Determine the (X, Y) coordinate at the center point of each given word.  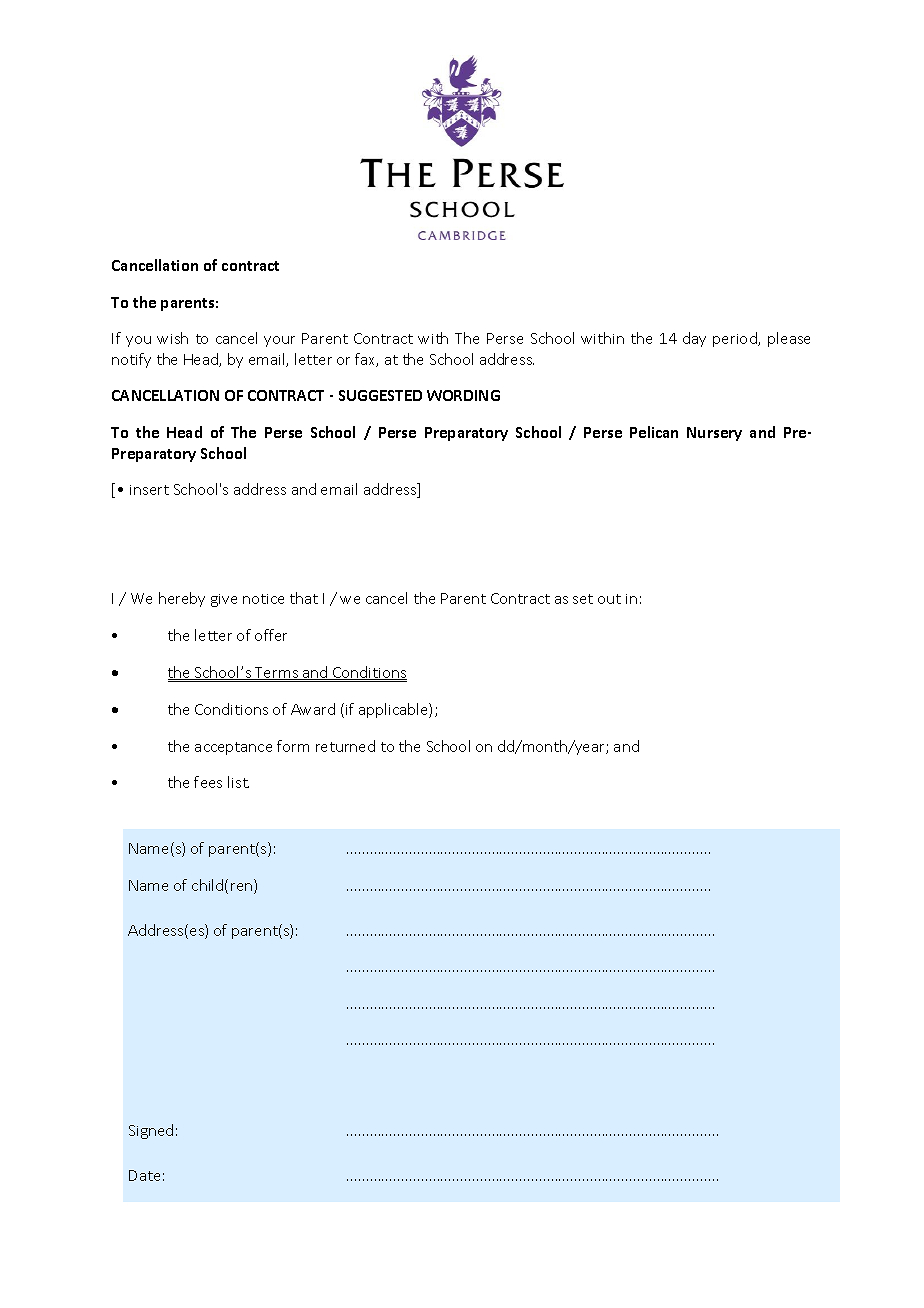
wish (172, 338)
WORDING (463, 395)
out (609, 599)
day (694, 339)
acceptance (233, 748)
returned (345, 746)
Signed (151, 1131)
